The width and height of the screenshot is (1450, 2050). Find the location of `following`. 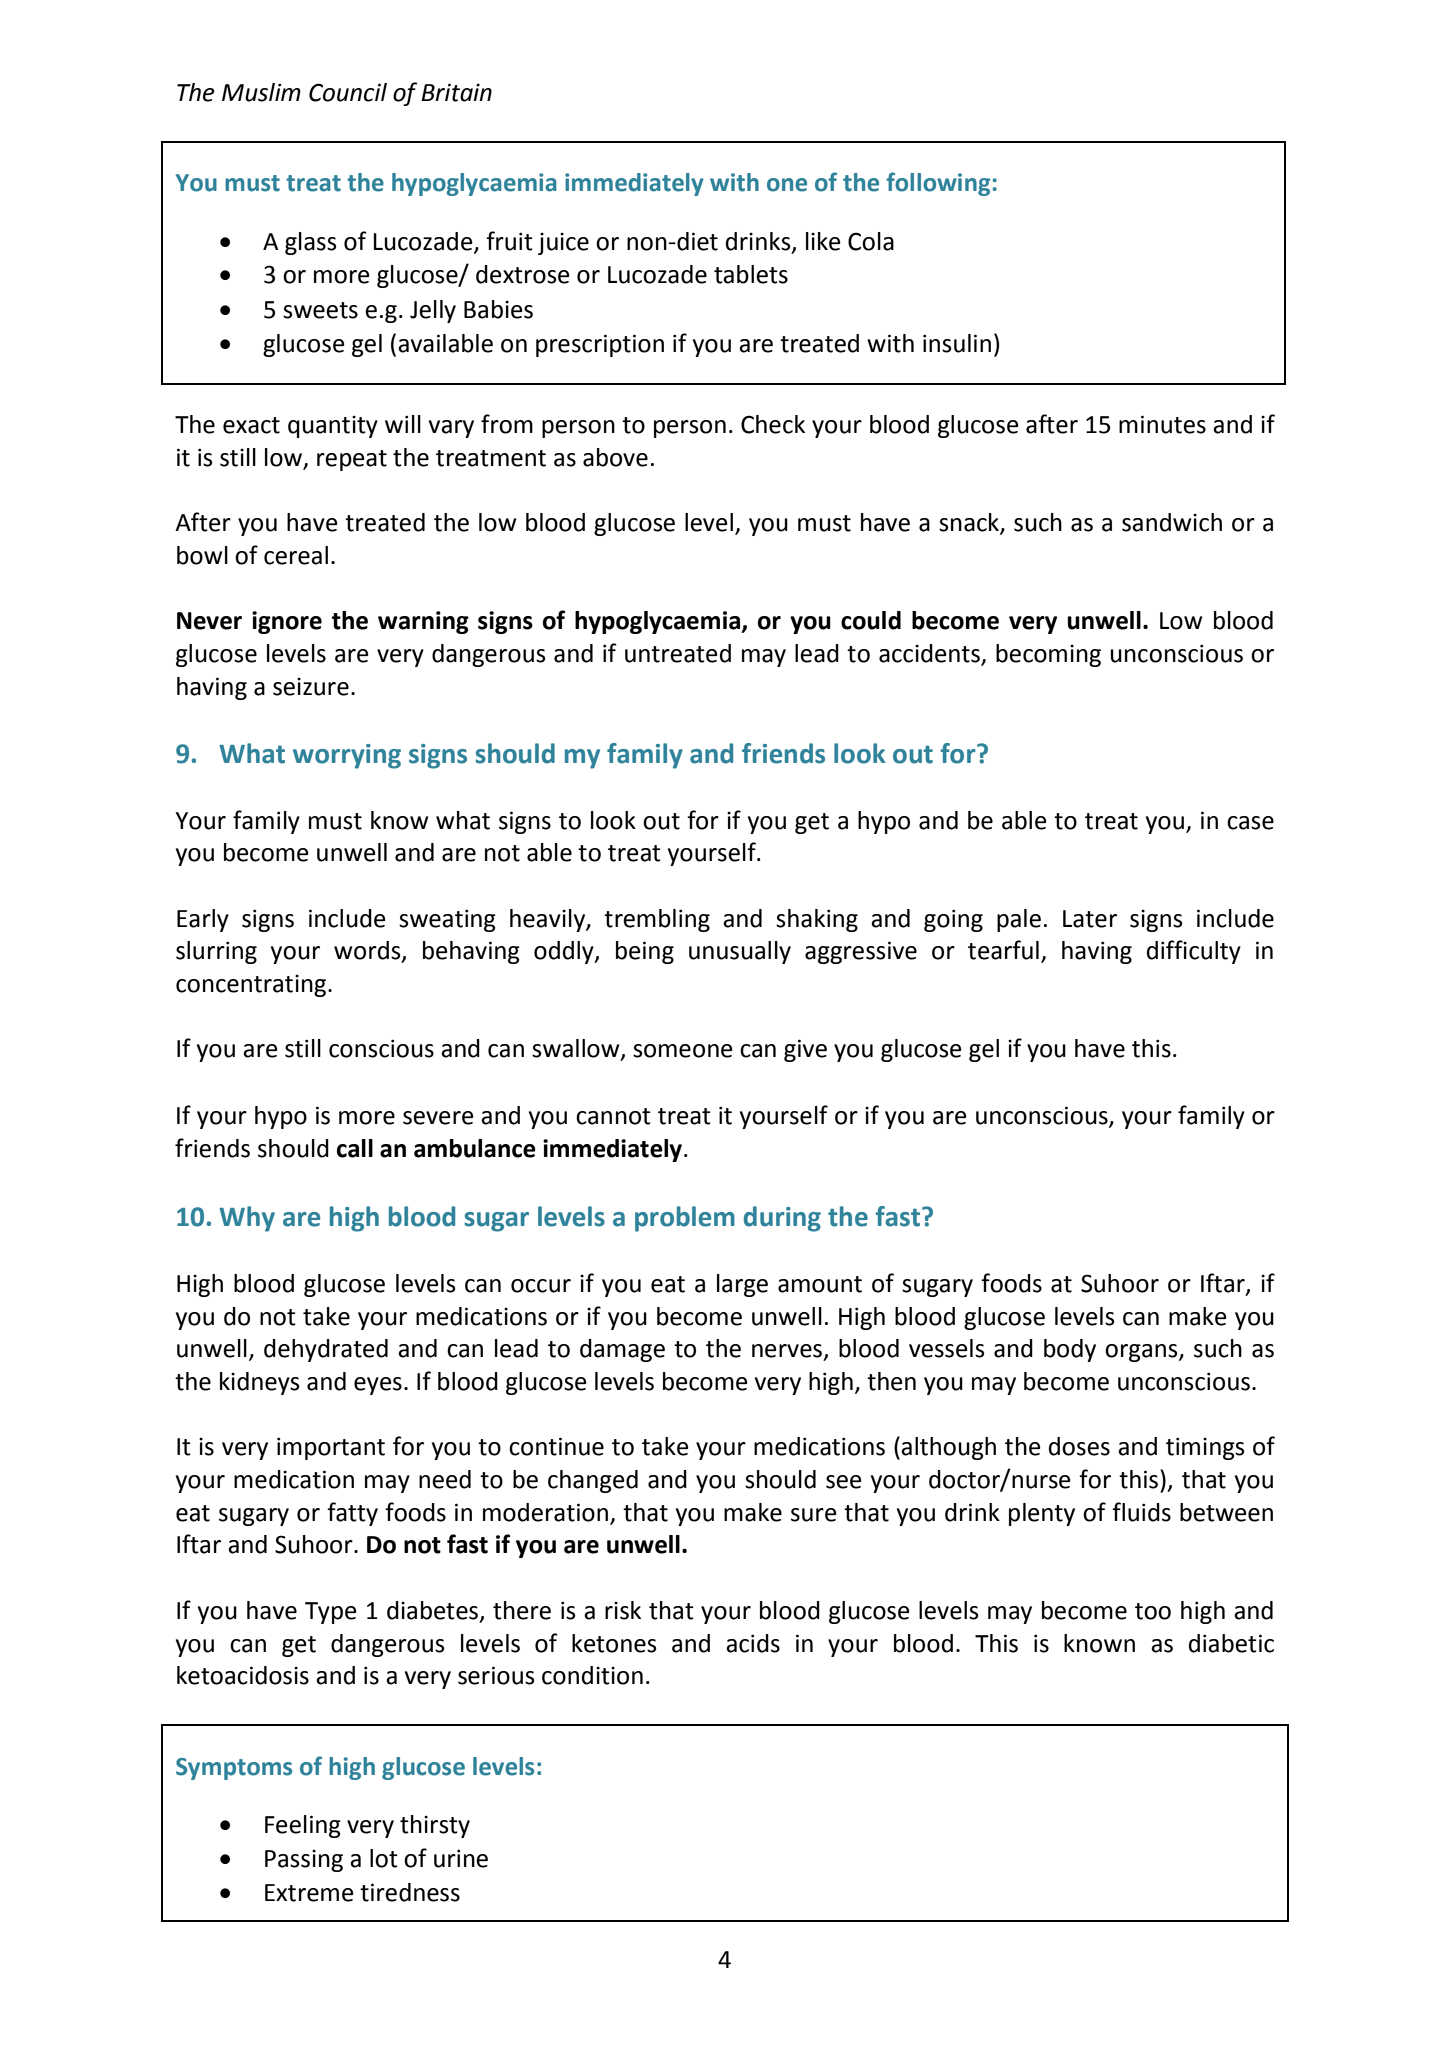

following is located at coordinates (938, 184).
